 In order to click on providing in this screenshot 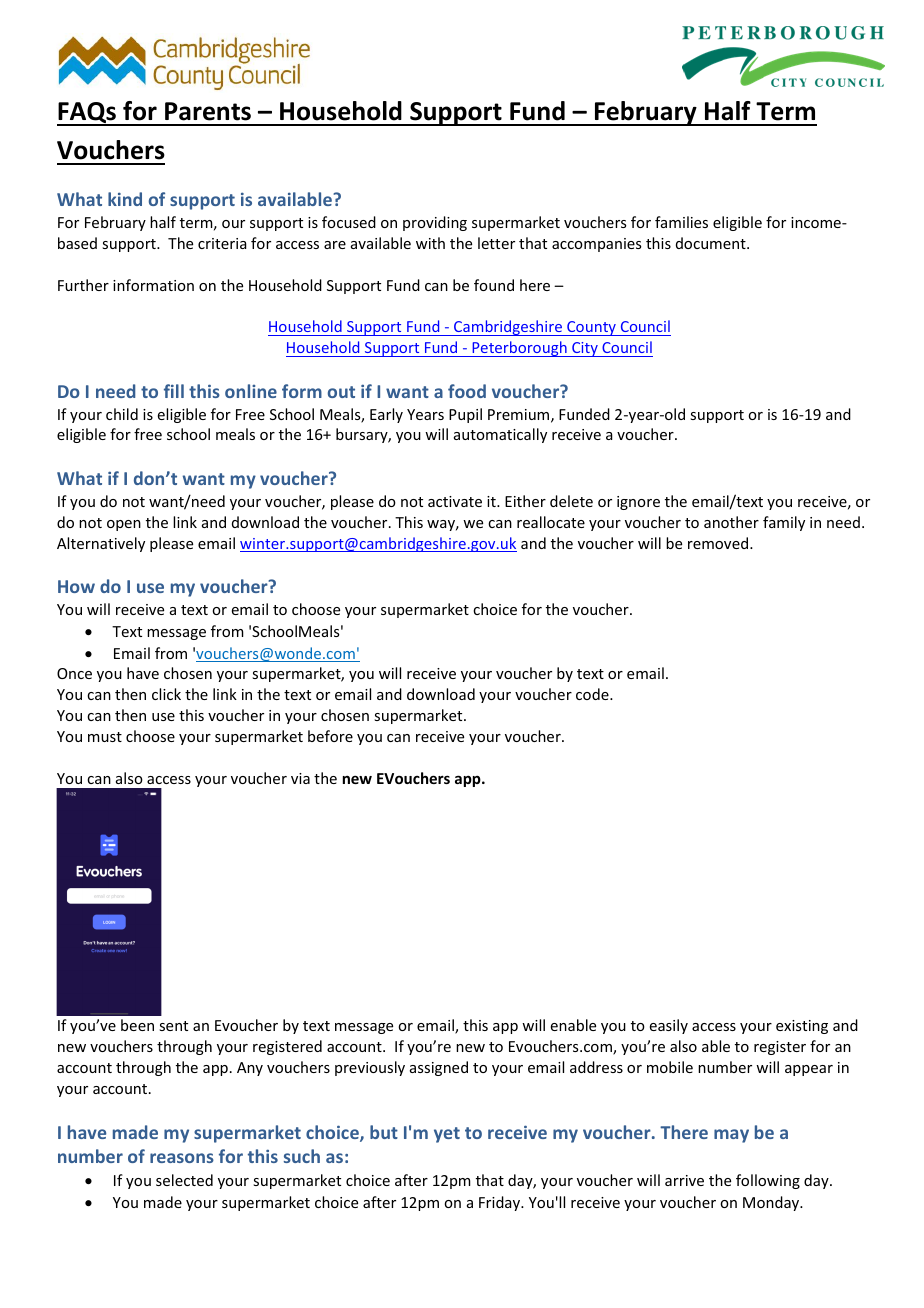, I will do `click(435, 223)`.
